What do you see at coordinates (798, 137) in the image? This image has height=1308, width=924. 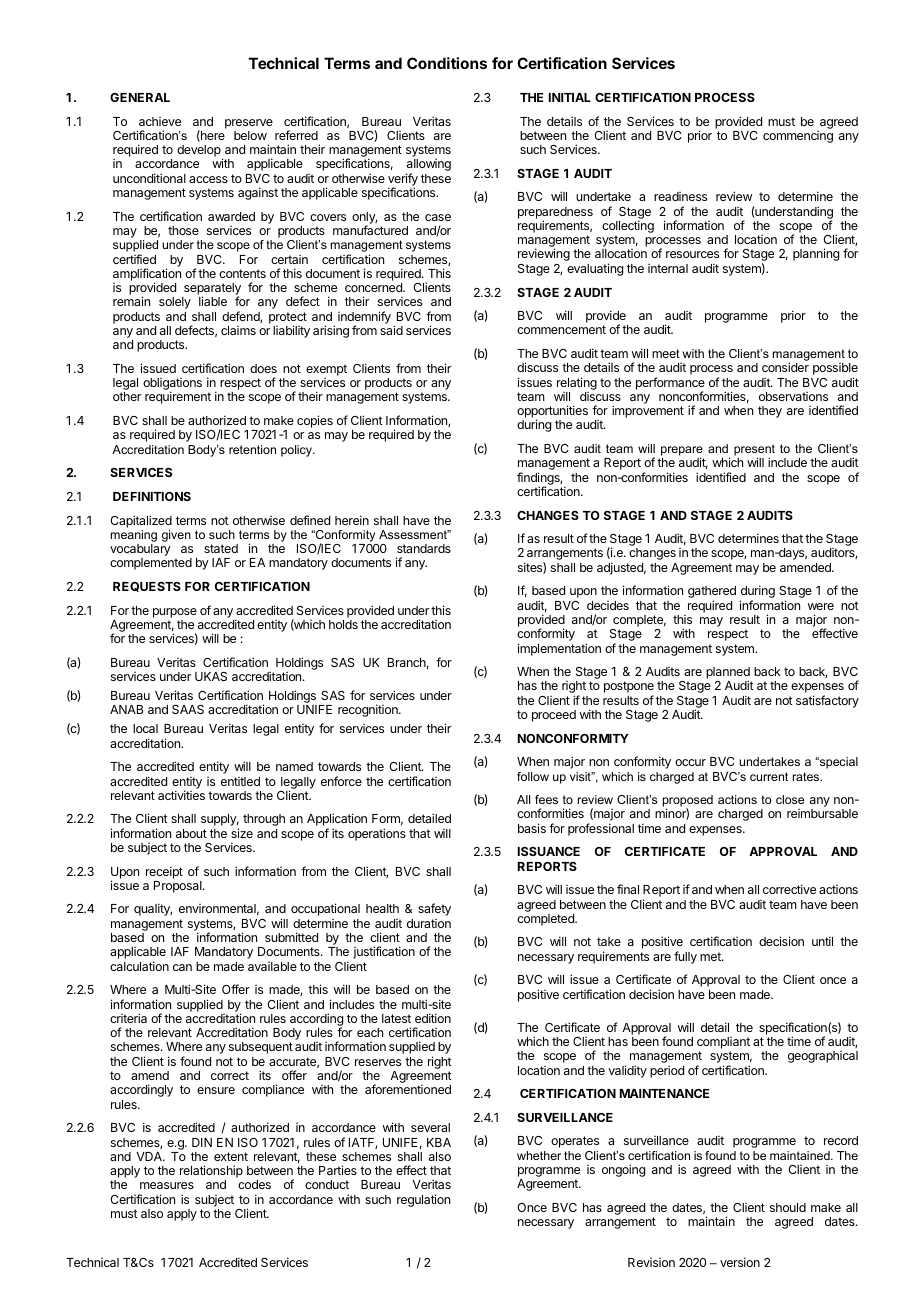 I see `commencing` at bounding box center [798, 137].
